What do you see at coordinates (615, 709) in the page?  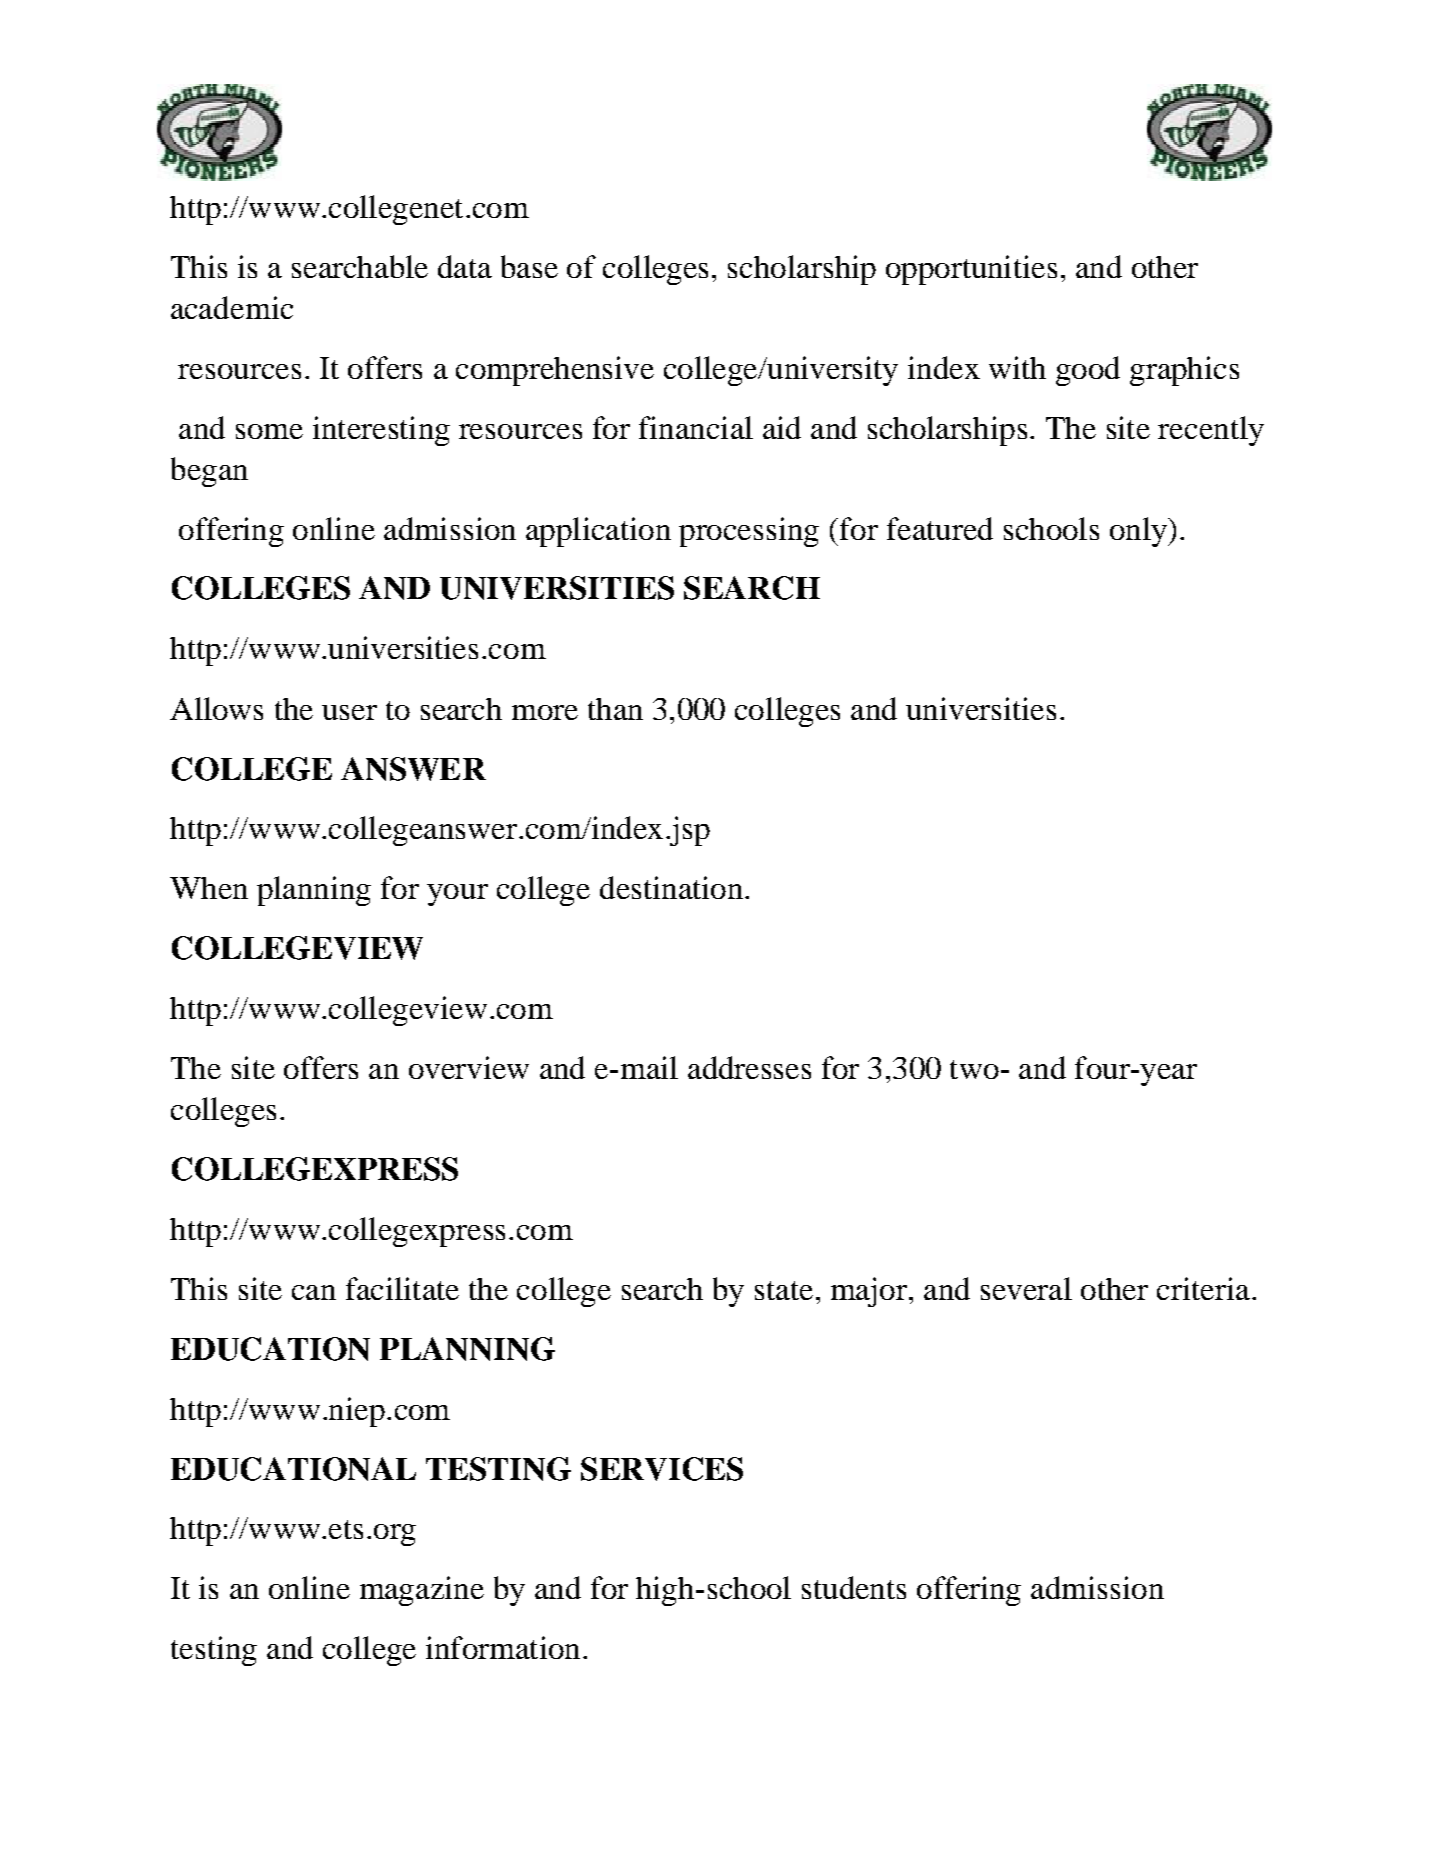 I see `than` at bounding box center [615, 709].
